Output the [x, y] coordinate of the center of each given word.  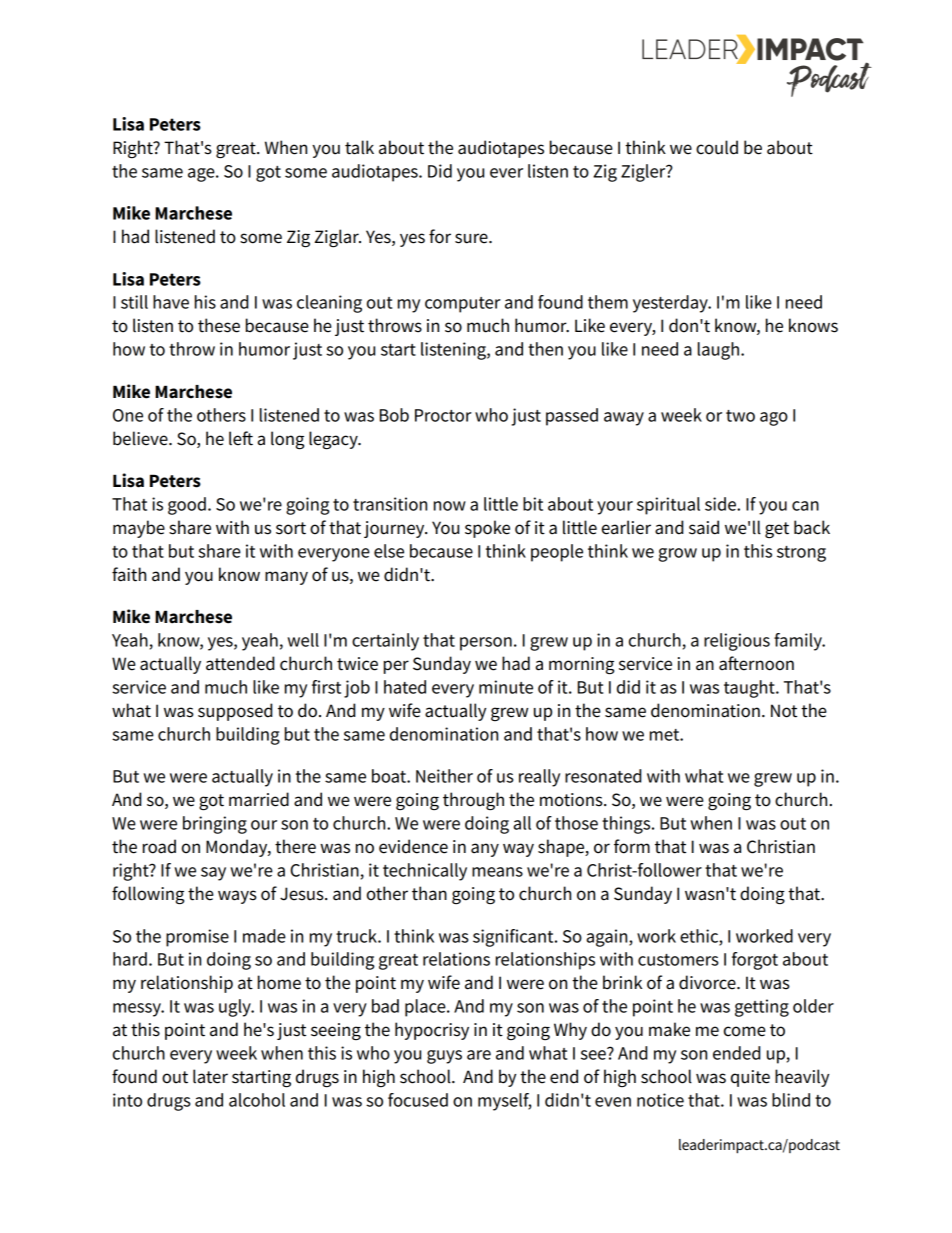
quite [750, 1078]
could [717, 147]
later [210, 1076]
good [187, 506]
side [721, 504]
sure [472, 238]
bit [533, 504]
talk [359, 147]
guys [444, 1057]
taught [750, 689]
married [259, 799]
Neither [444, 776]
